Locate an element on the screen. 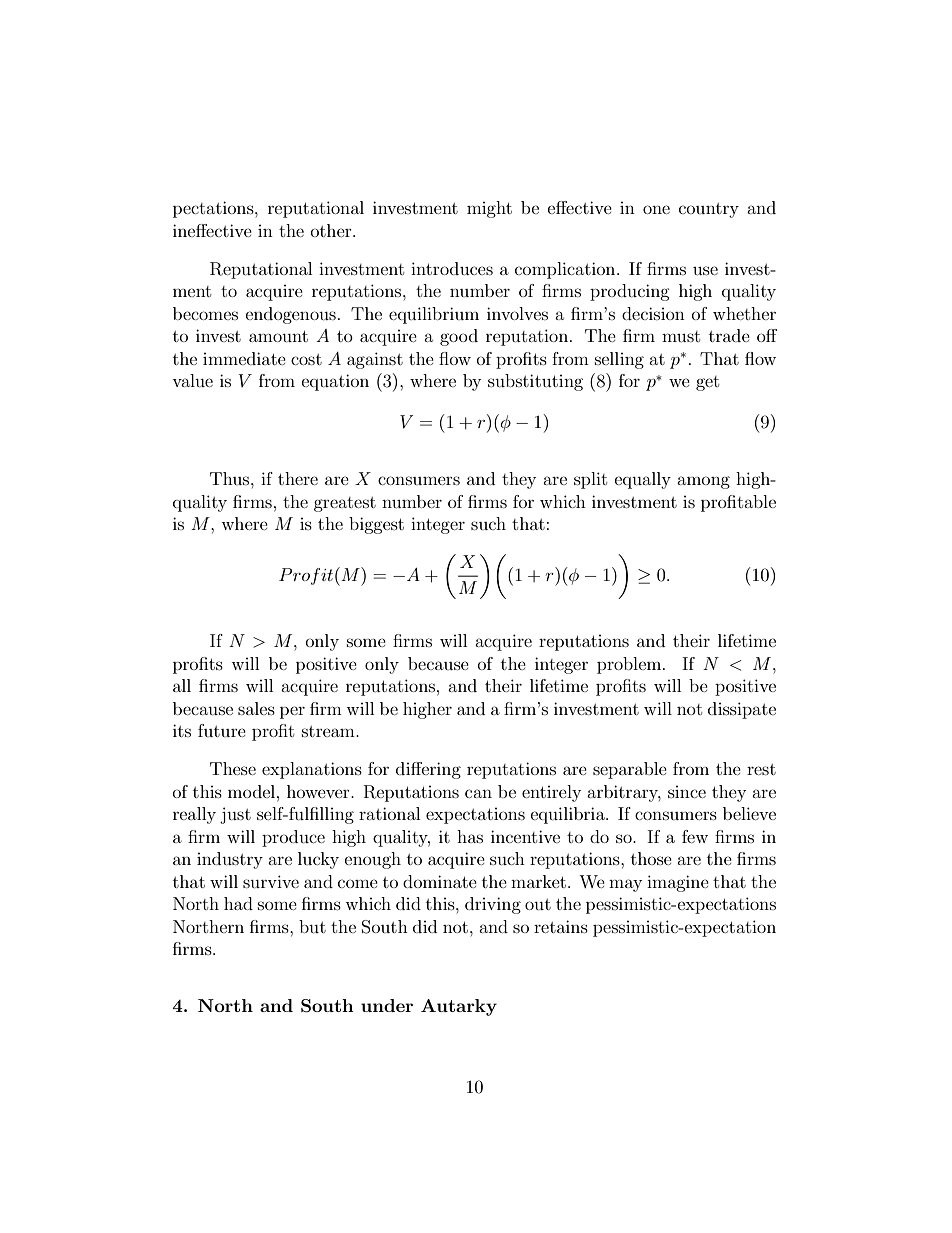 This screenshot has height=1233, width=952. under is located at coordinates (387, 1005).
